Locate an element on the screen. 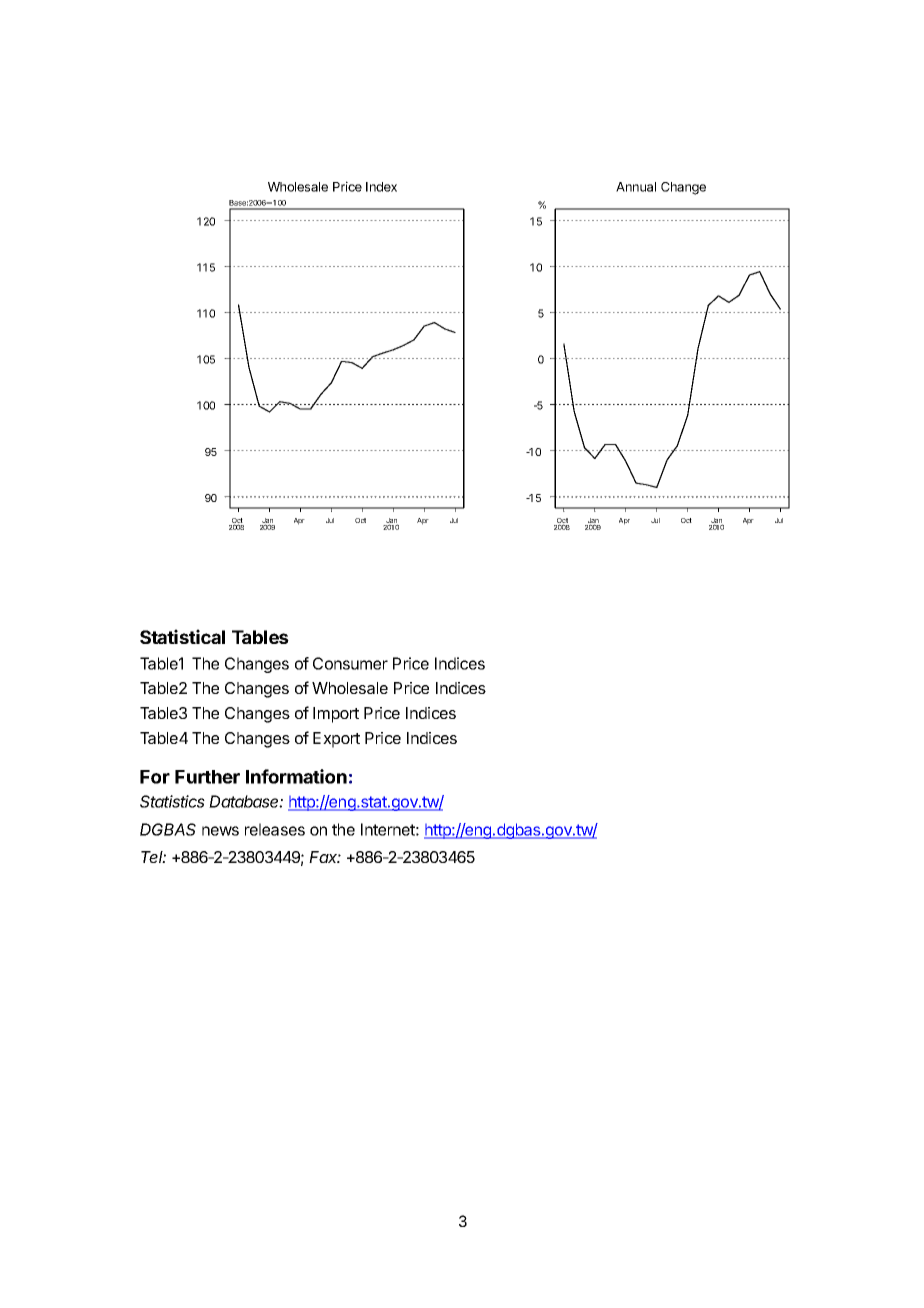  Annual is located at coordinates (636, 187).
